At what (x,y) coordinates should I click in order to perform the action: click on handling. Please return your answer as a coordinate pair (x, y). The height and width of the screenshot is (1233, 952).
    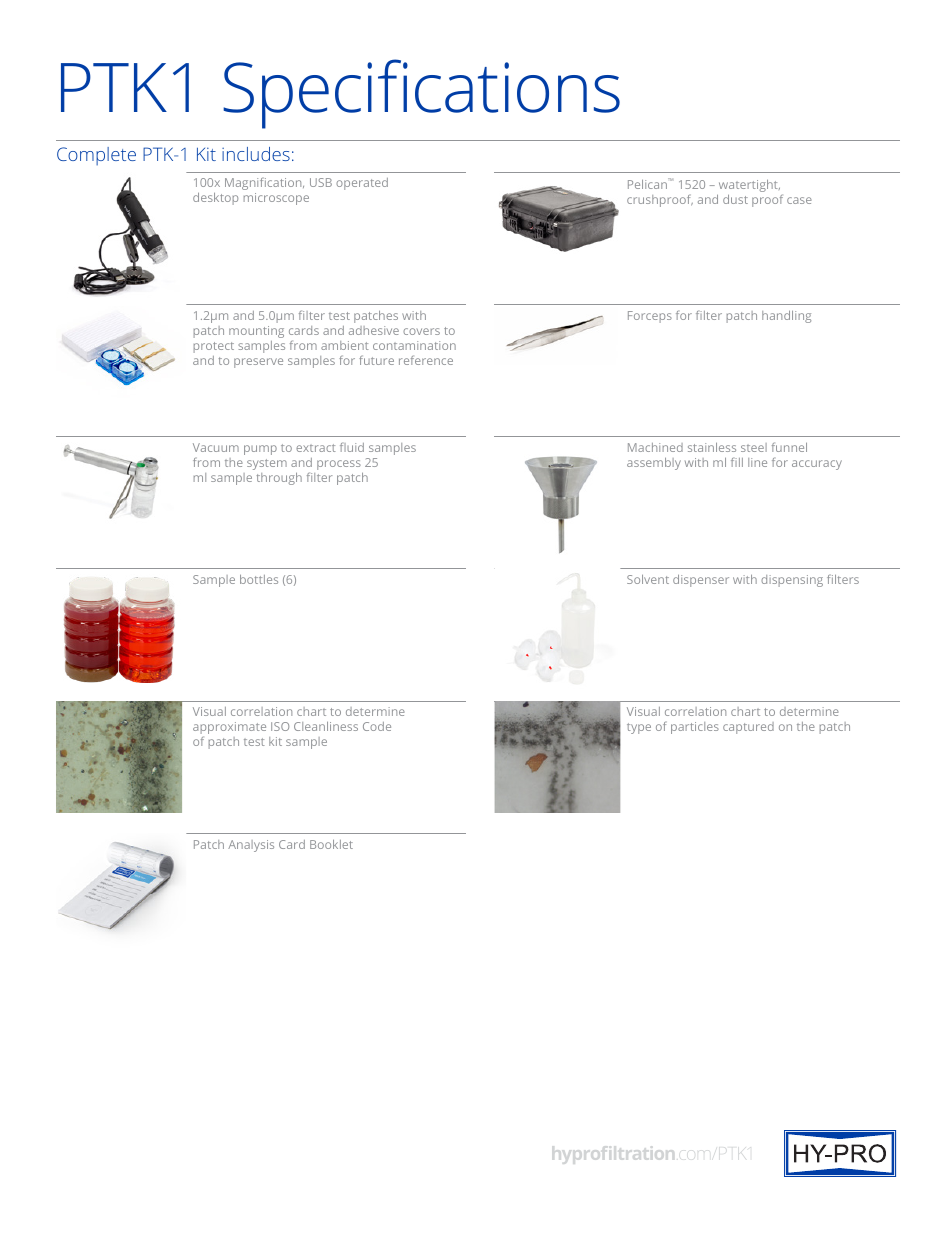
    Looking at the image, I should click on (786, 317).
